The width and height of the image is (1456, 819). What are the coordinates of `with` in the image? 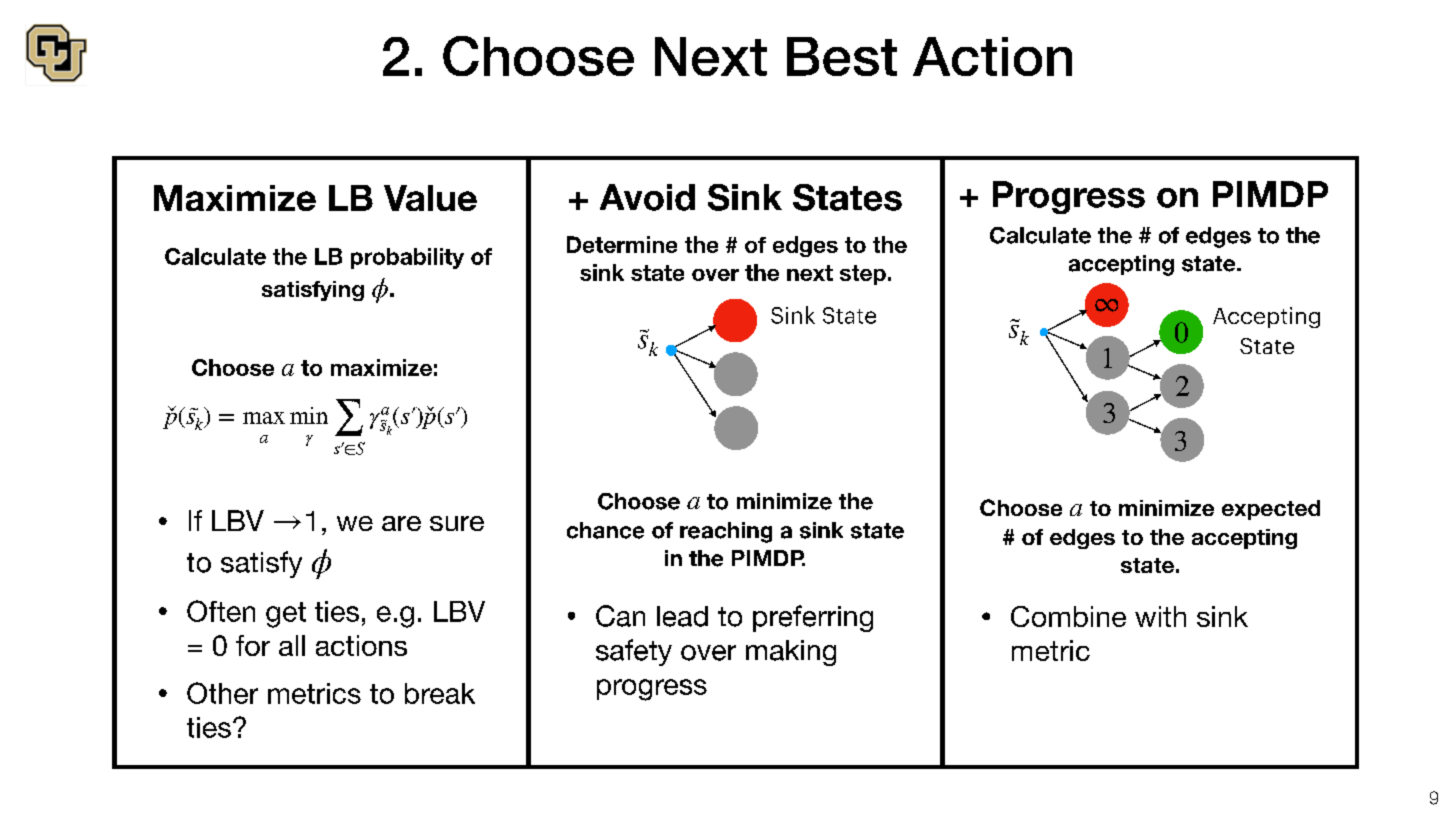 It's located at (1160, 616).
